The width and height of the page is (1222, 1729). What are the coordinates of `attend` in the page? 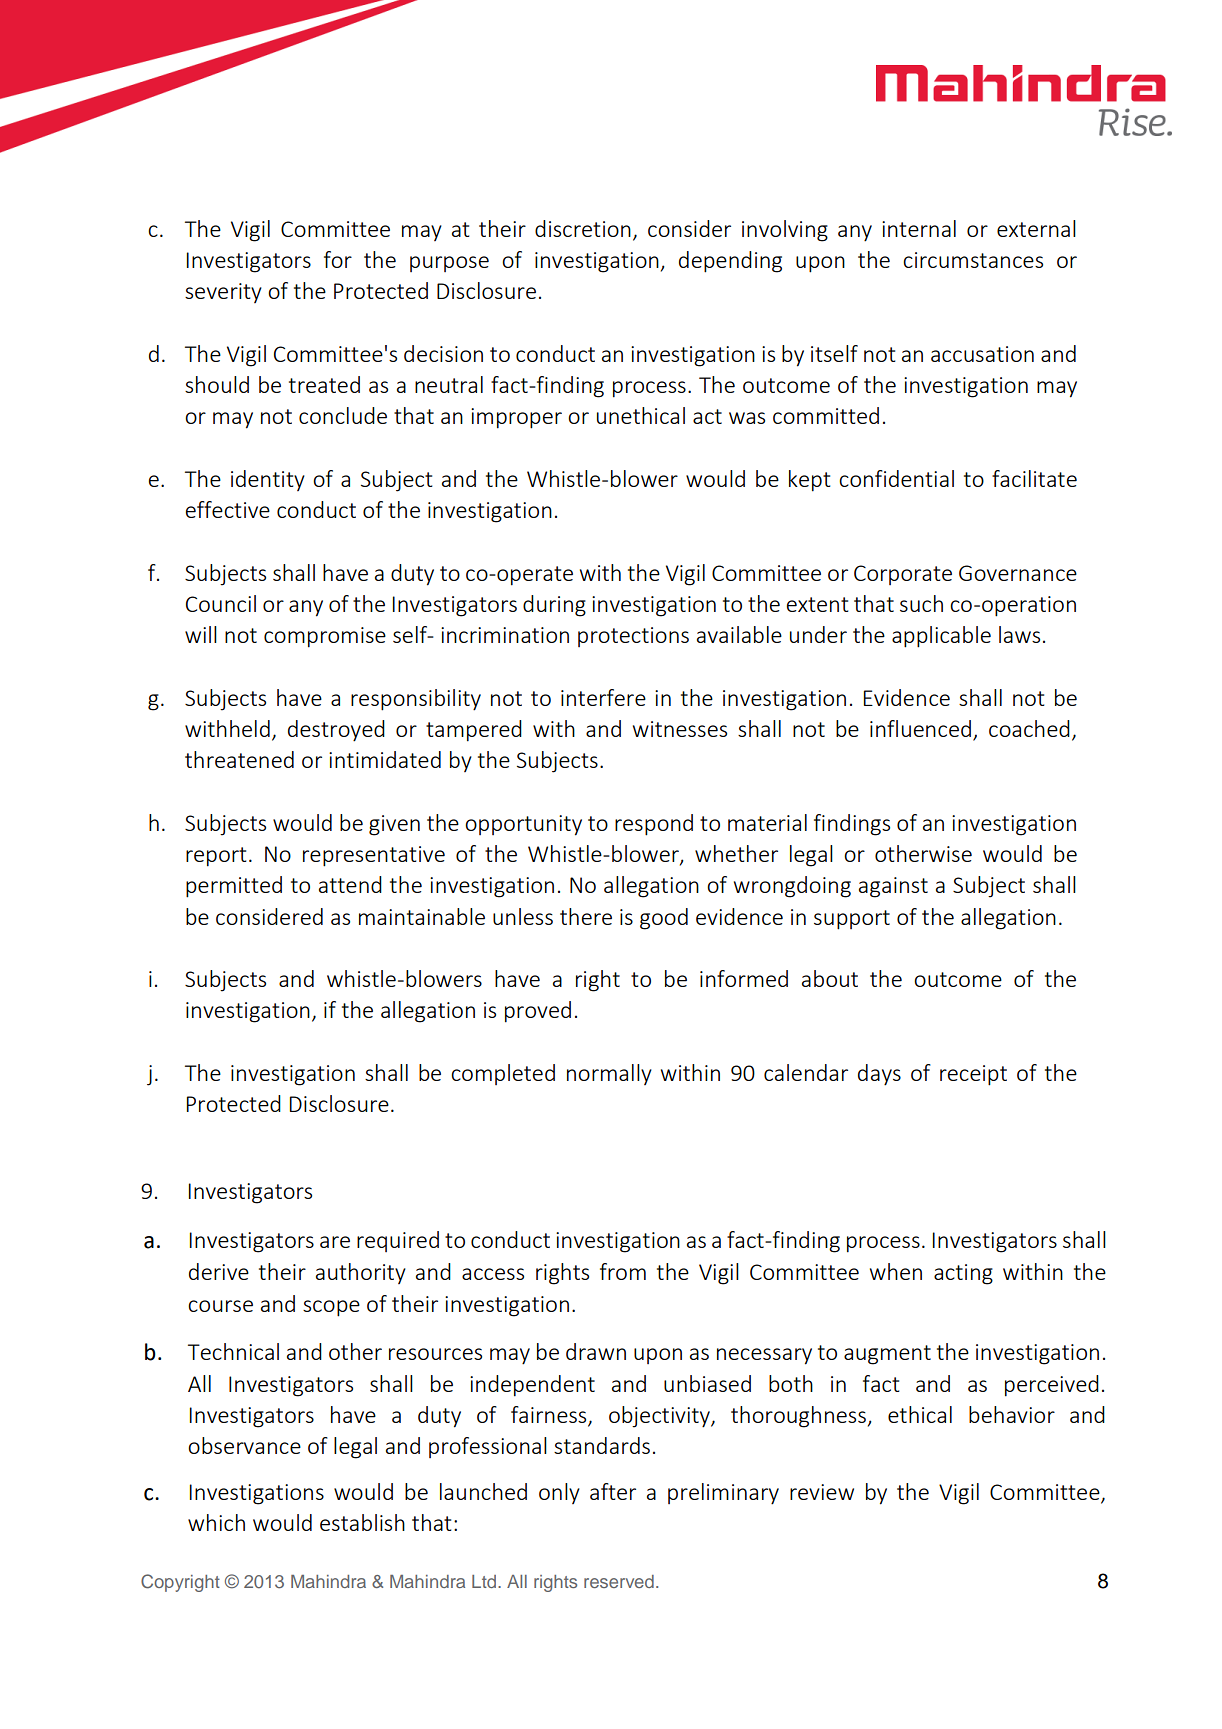 It's located at (350, 884).
